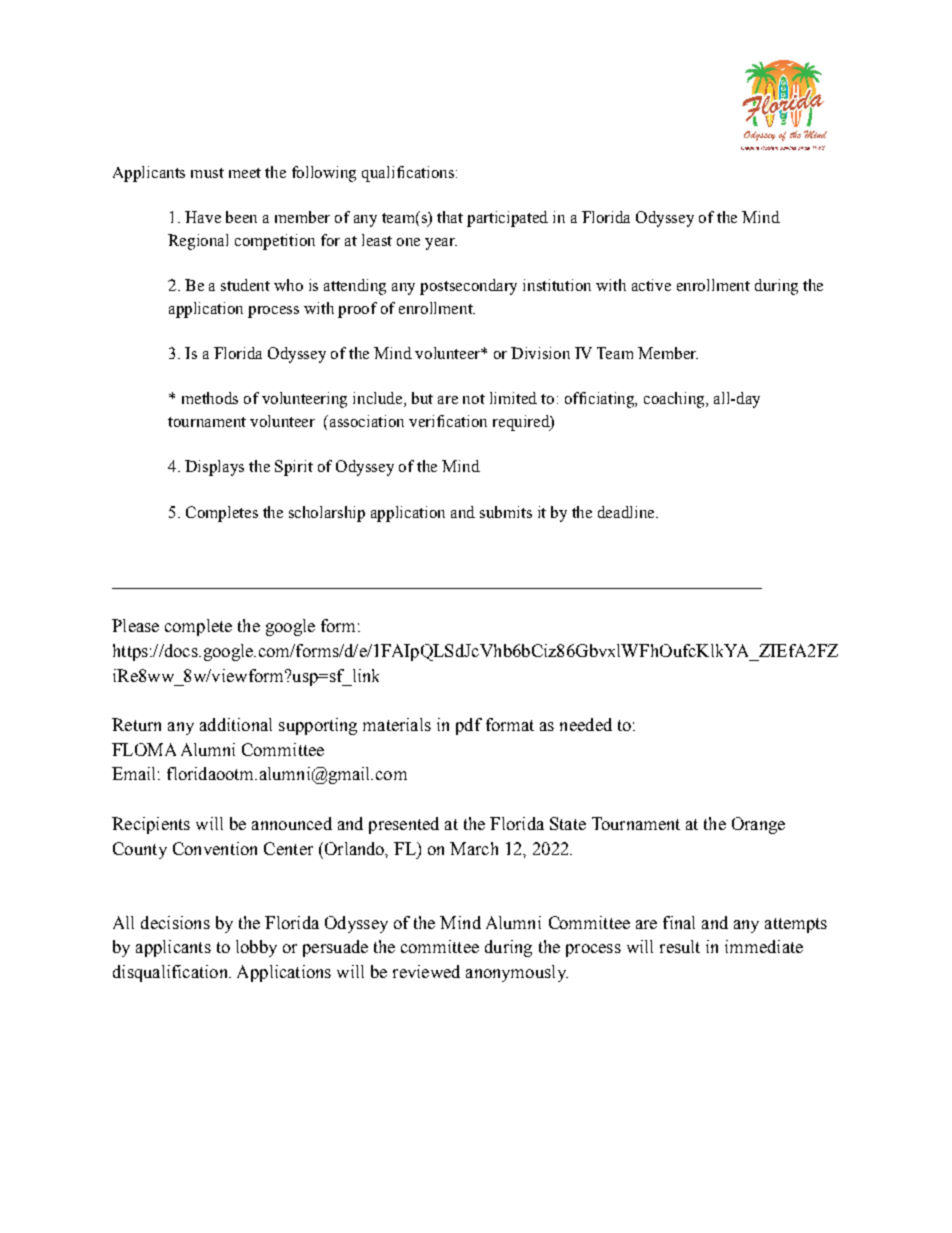 Image resolution: width=952 pixels, height=1233 pixels. I want to click on methods, so click(210, 398).
